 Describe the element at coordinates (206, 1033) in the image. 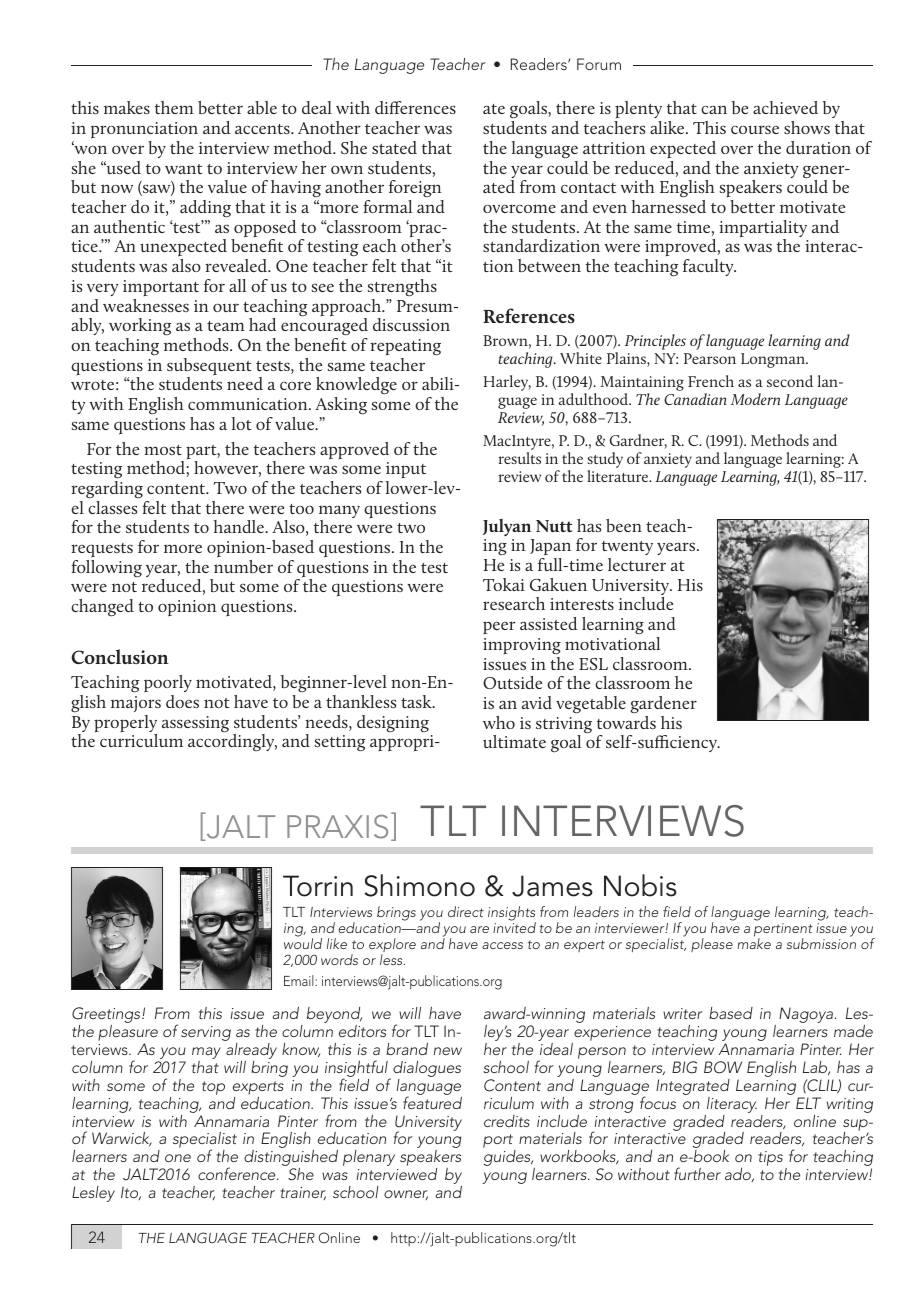

I see `serving` at that location.
